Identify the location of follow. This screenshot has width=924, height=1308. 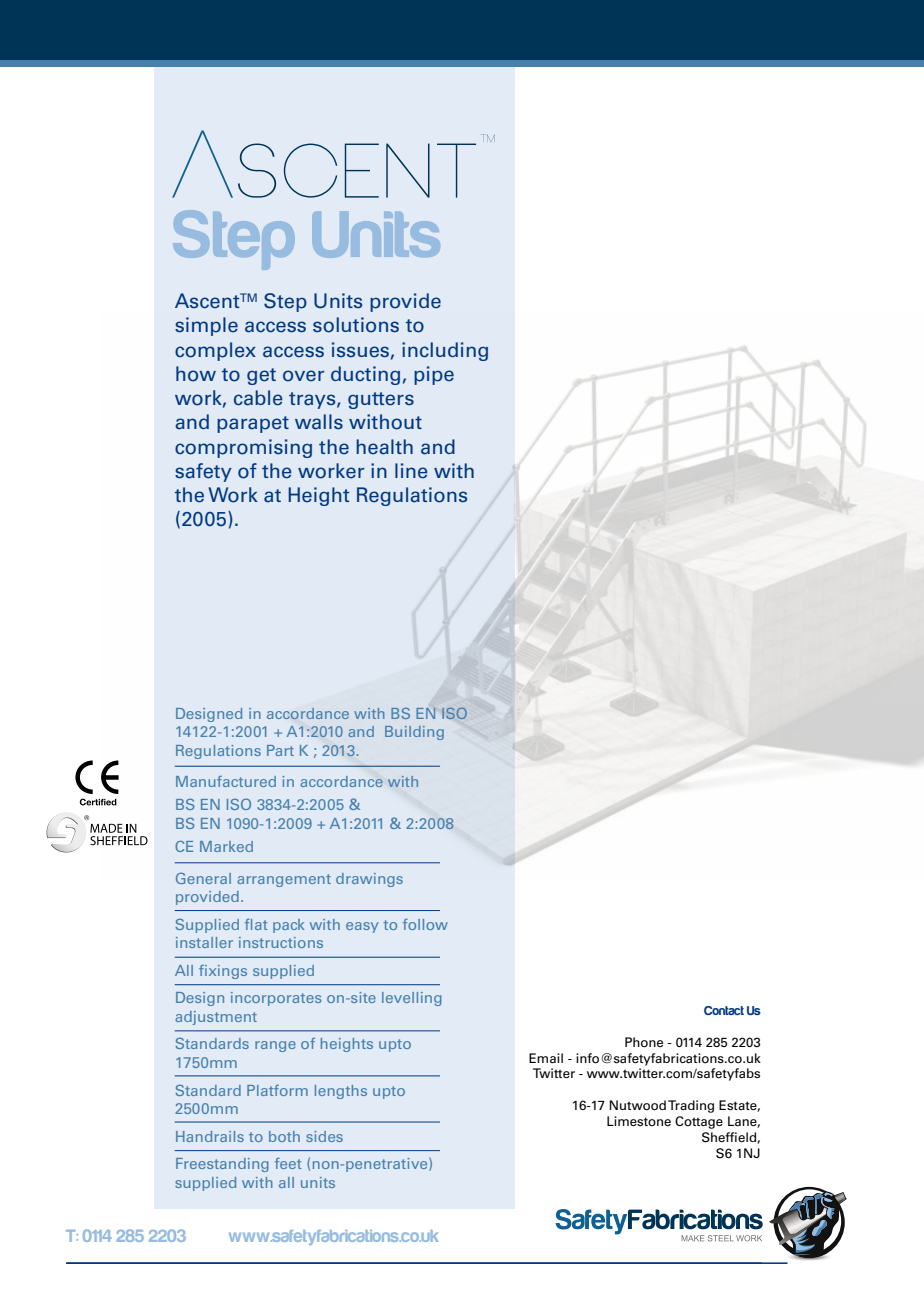
(425, 924).
